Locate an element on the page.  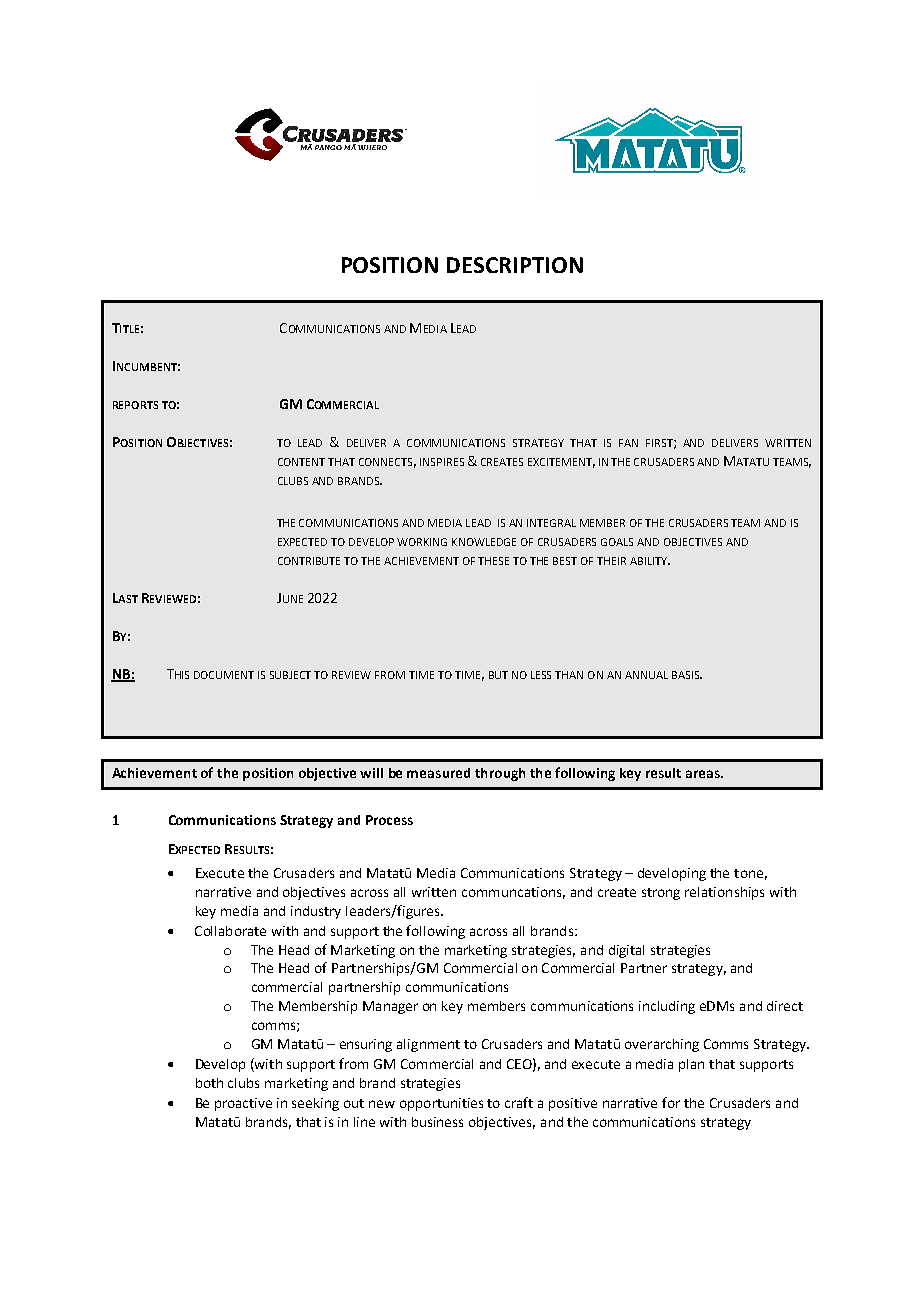
both is located at coordinates (209, 1083).
